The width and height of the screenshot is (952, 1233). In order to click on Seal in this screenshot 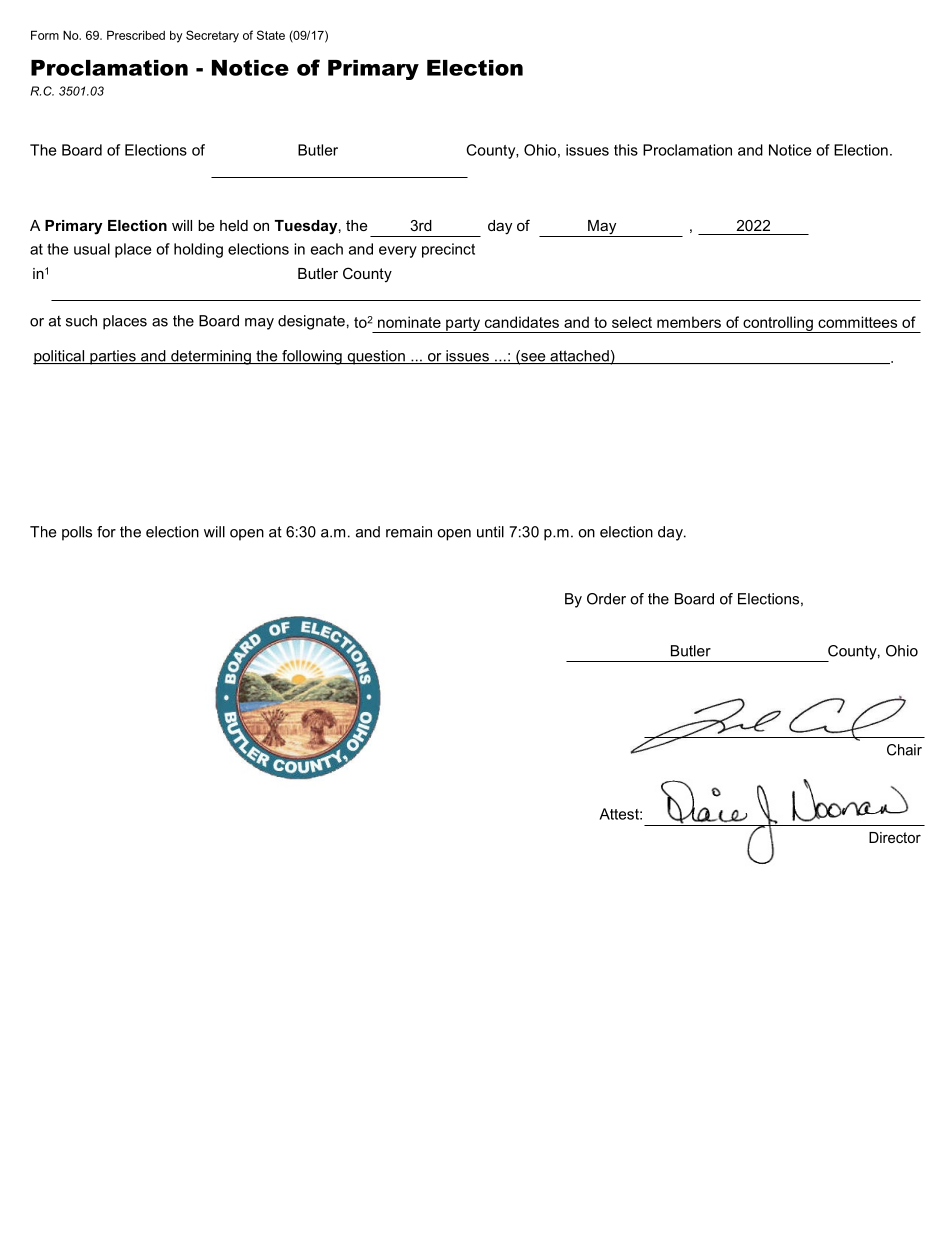, I will do `click(275, 718)`.
